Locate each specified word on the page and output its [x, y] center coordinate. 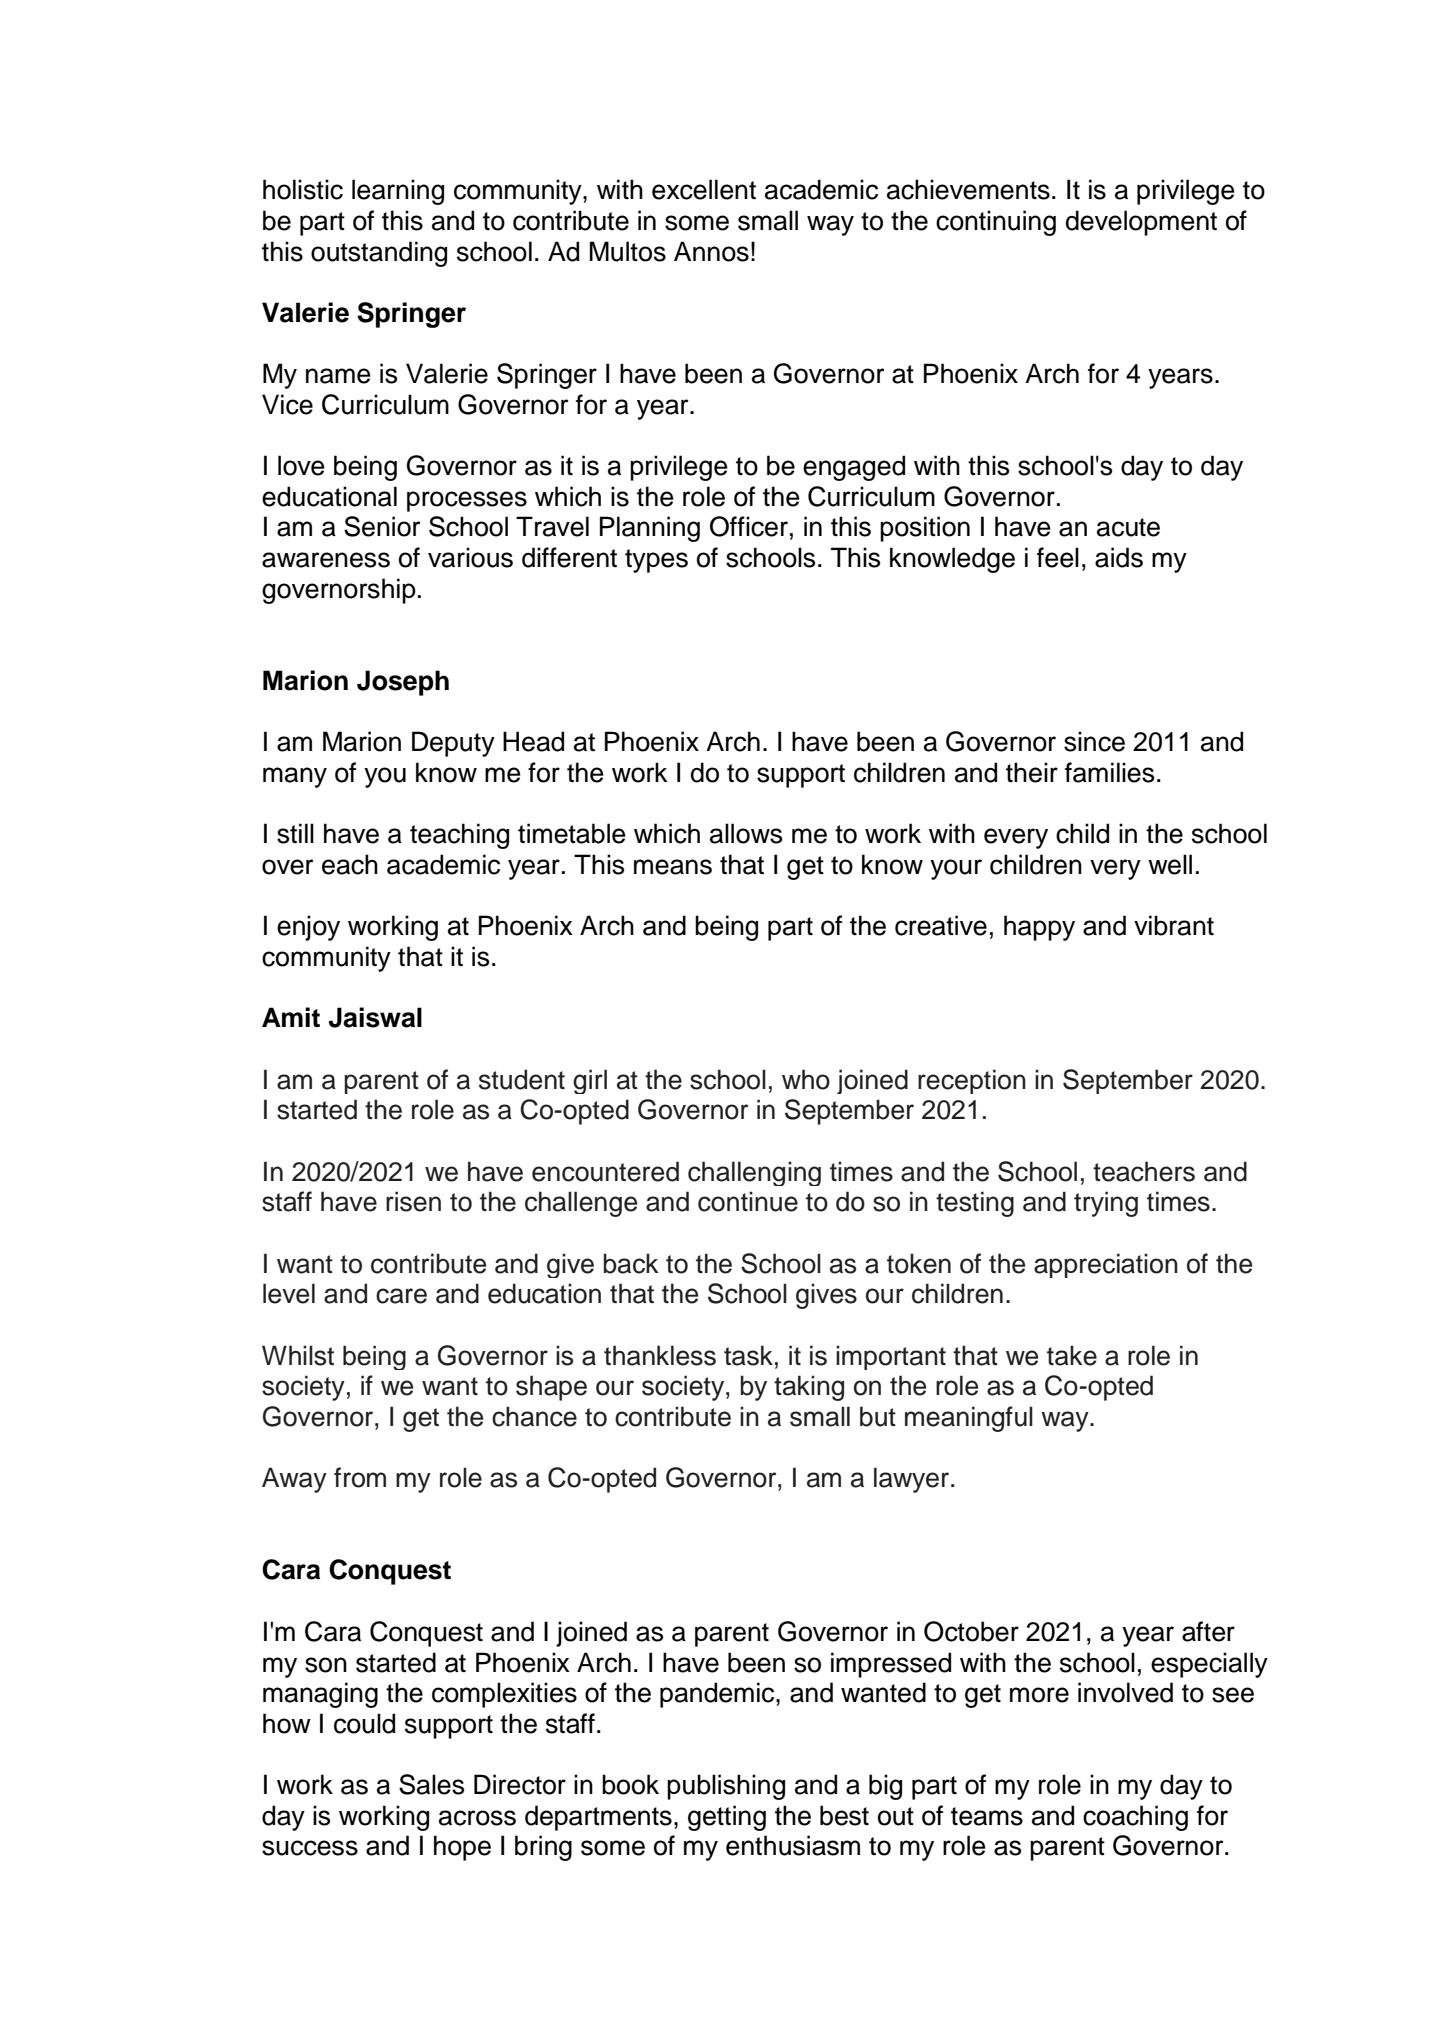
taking [809, 1388]
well [1170, 864]
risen [413, 1201]
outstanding [379, 254]
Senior [382, 526]
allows [746, 833]
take [1072, 1355]
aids [1119, 557]
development [1141, 223]
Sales [431, 1784]
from [360, 1477]
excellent [704, 189]
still [295, 833]
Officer [749, 526]
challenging [754, 1173]
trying [1106, 1204]
